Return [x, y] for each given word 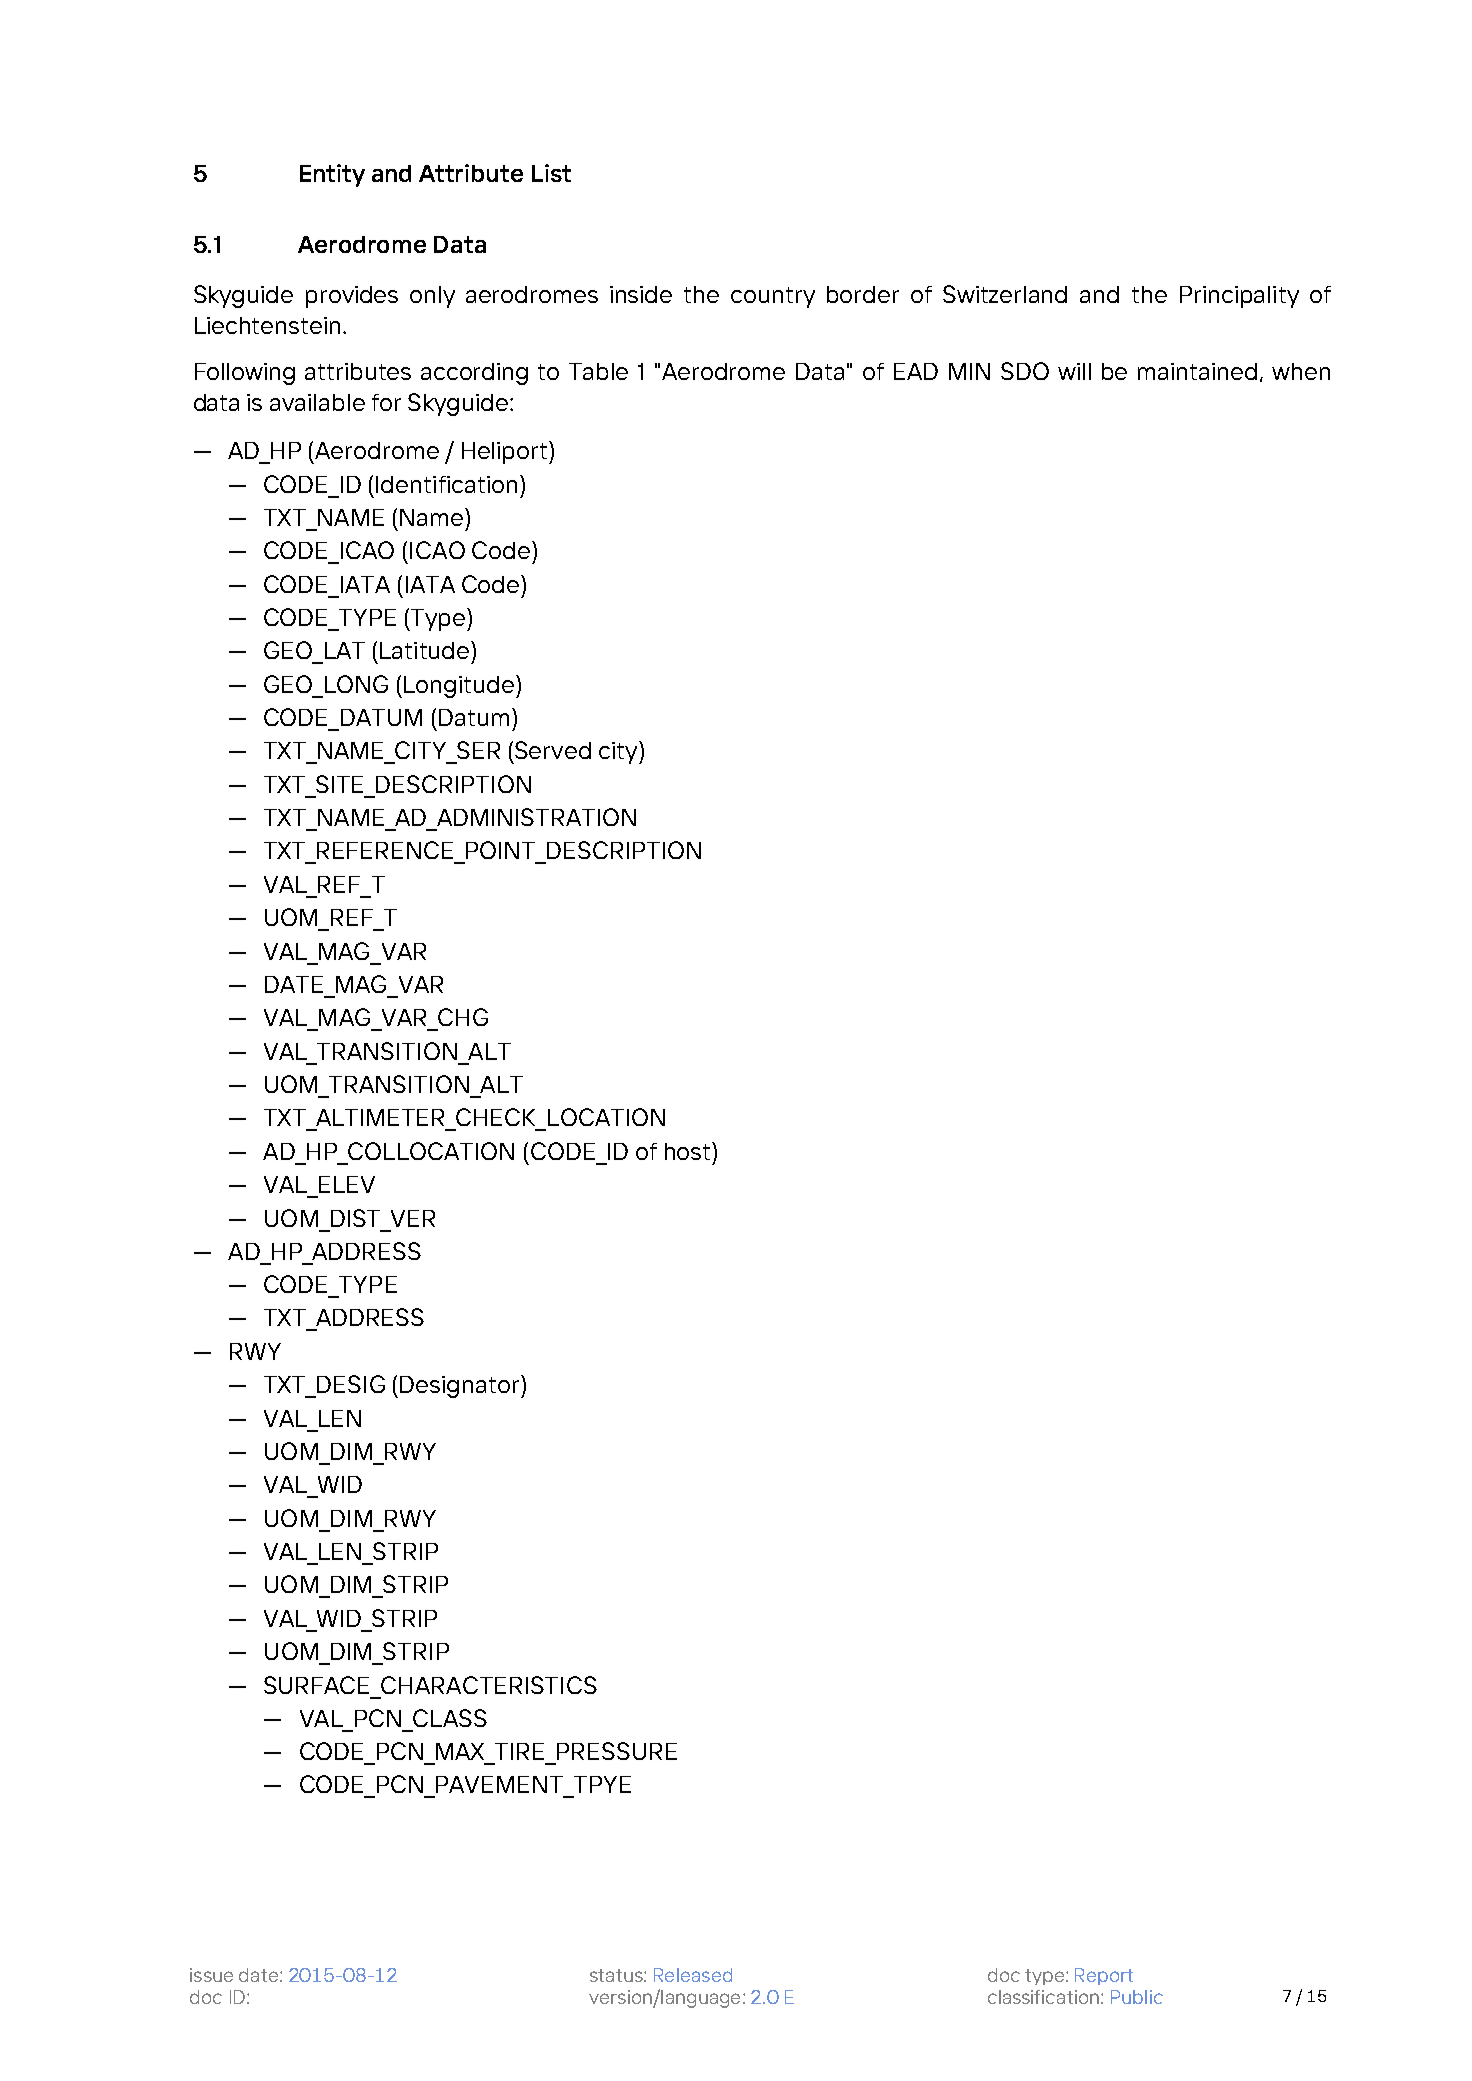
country [773, 297]
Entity [332, 175]
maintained [1197, 371]
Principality [1239, 297]
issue [211, 1975]
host [687, 1151]
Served [553, 750]
